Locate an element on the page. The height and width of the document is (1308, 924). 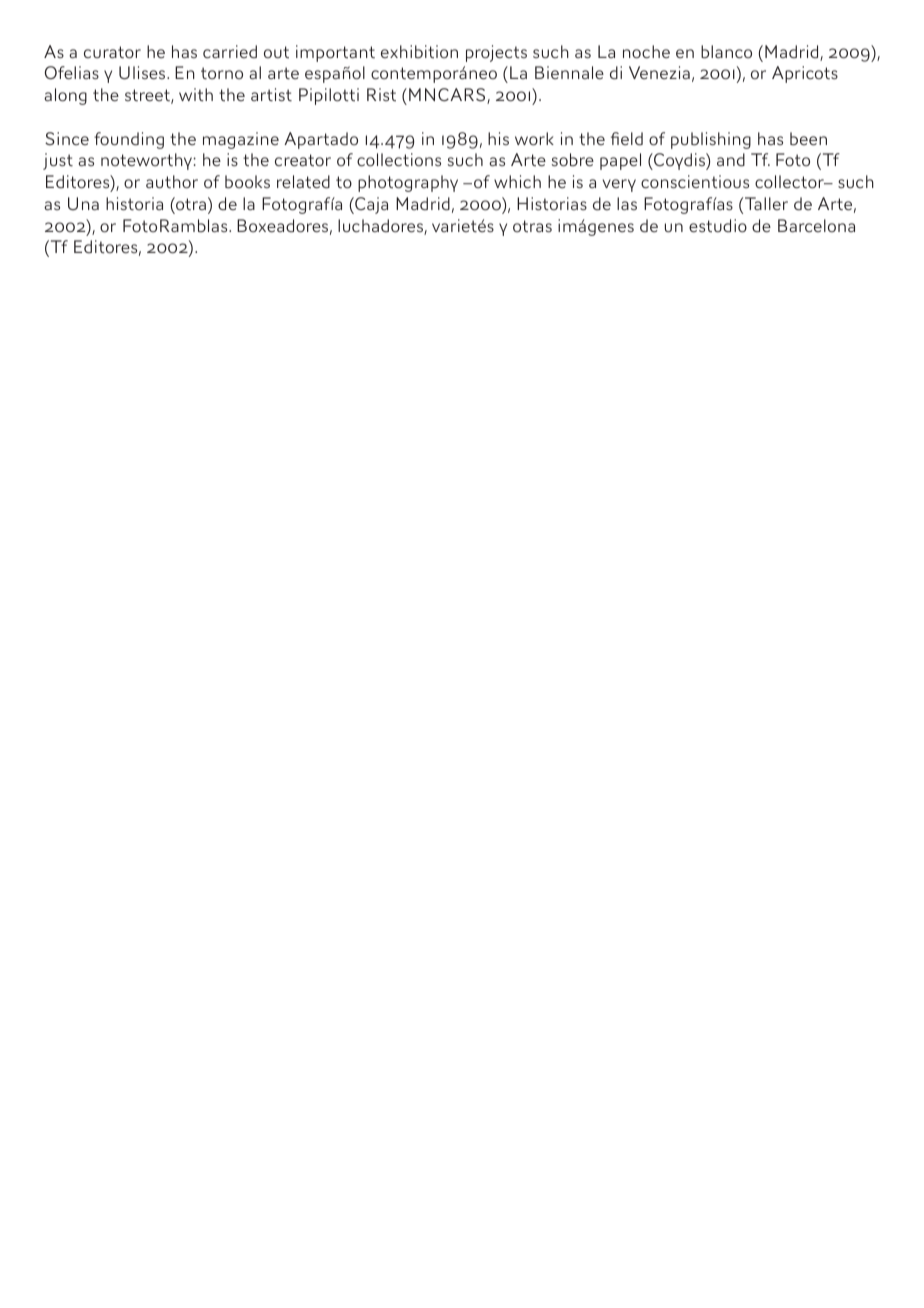
Una is located at coordinates (83, 203).
